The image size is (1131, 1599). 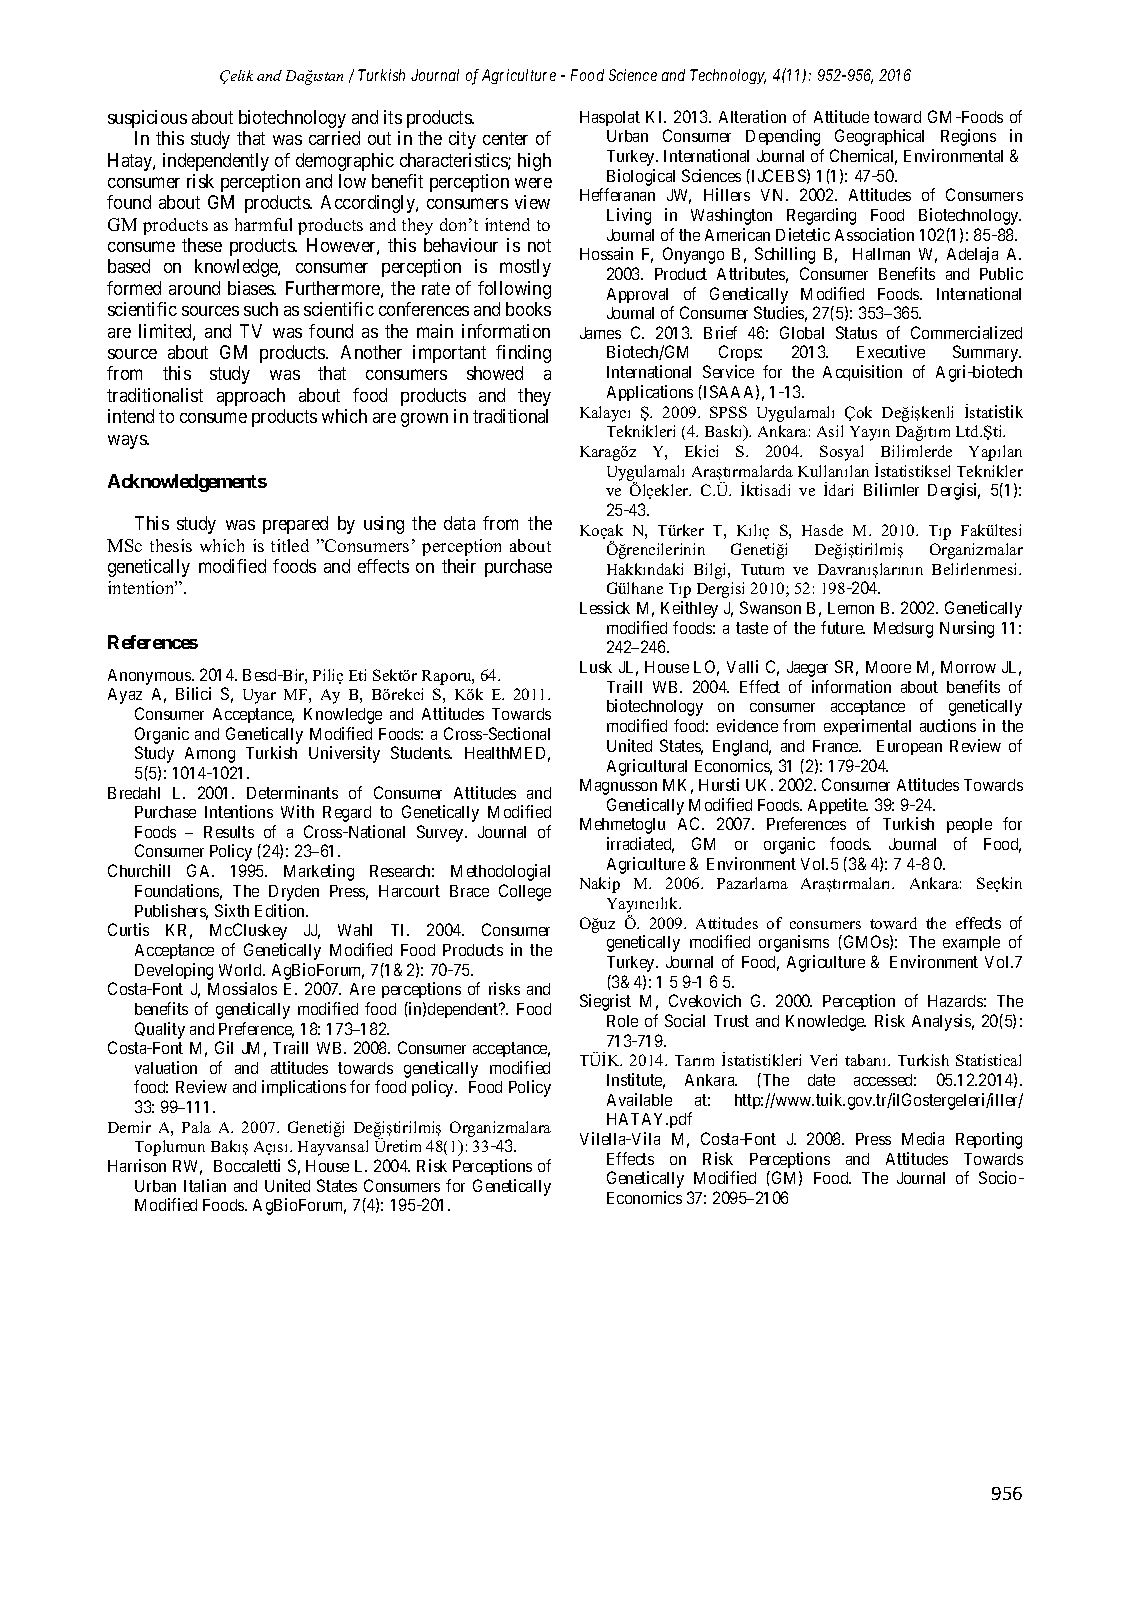 What do you see at coordinates (534, 162) in the screenshot?
I see `high` at bounding box center [534, 162].
